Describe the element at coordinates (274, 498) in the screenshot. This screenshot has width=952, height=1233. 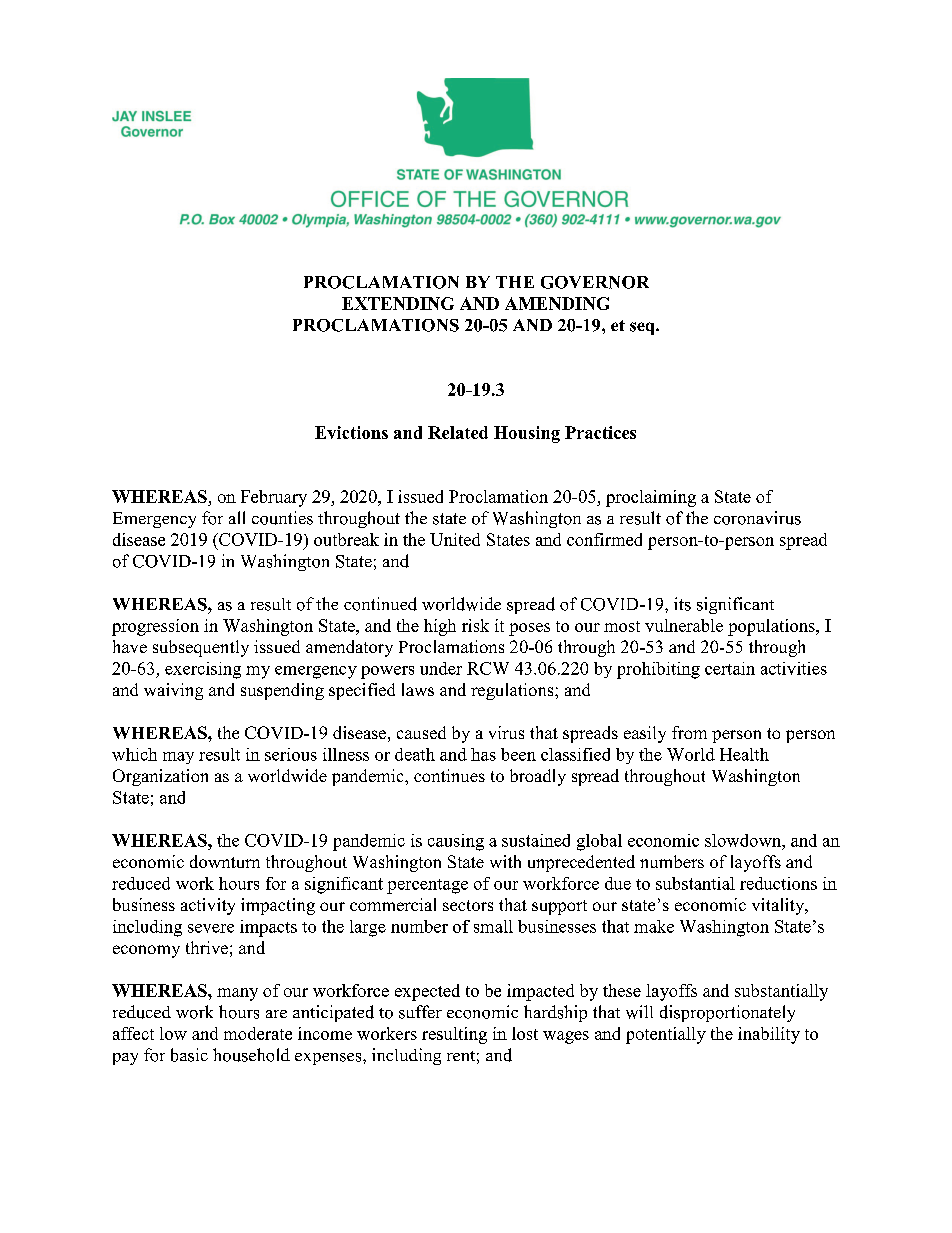
I see `February` at that location.
